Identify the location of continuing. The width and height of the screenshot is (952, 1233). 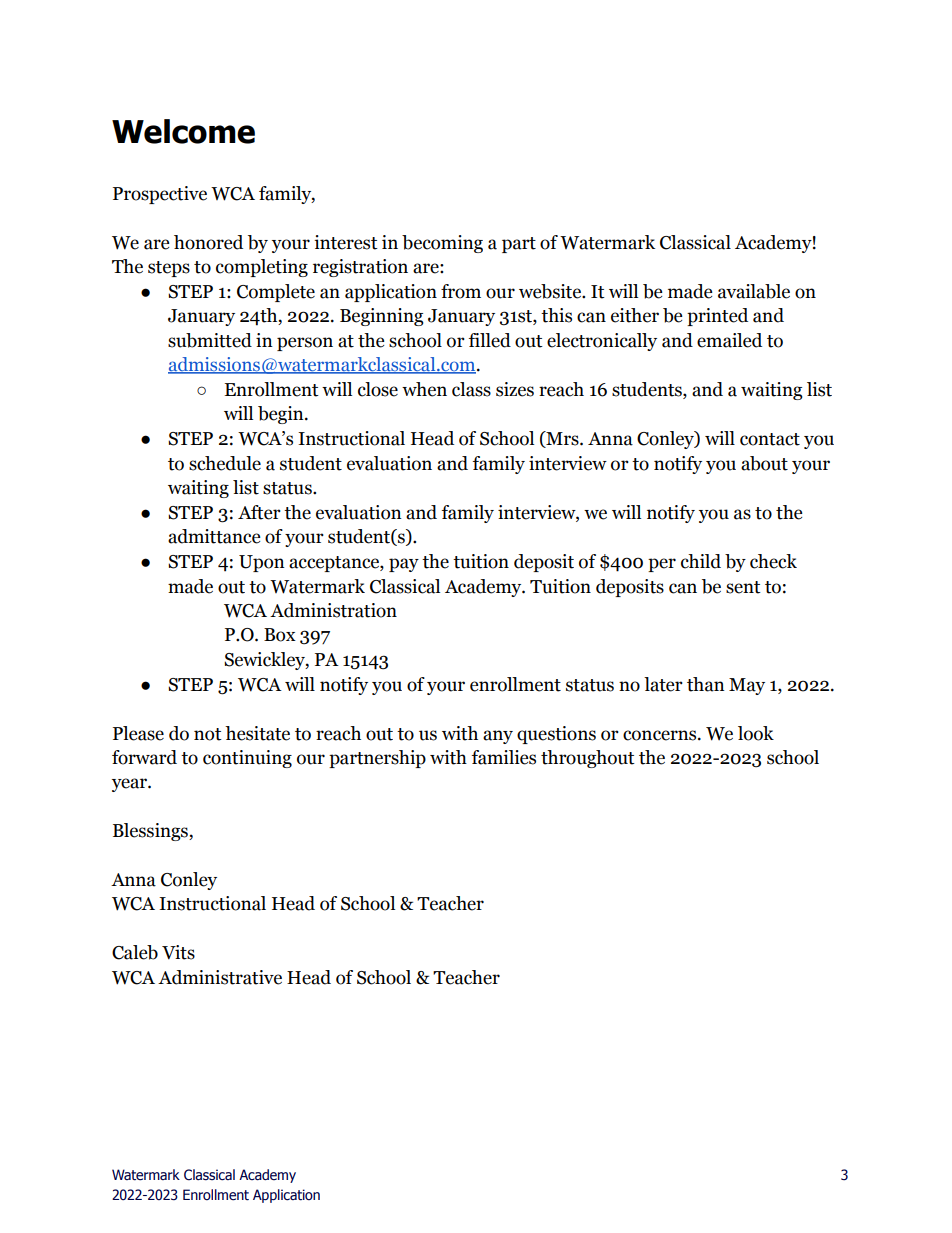
(247, 759).
